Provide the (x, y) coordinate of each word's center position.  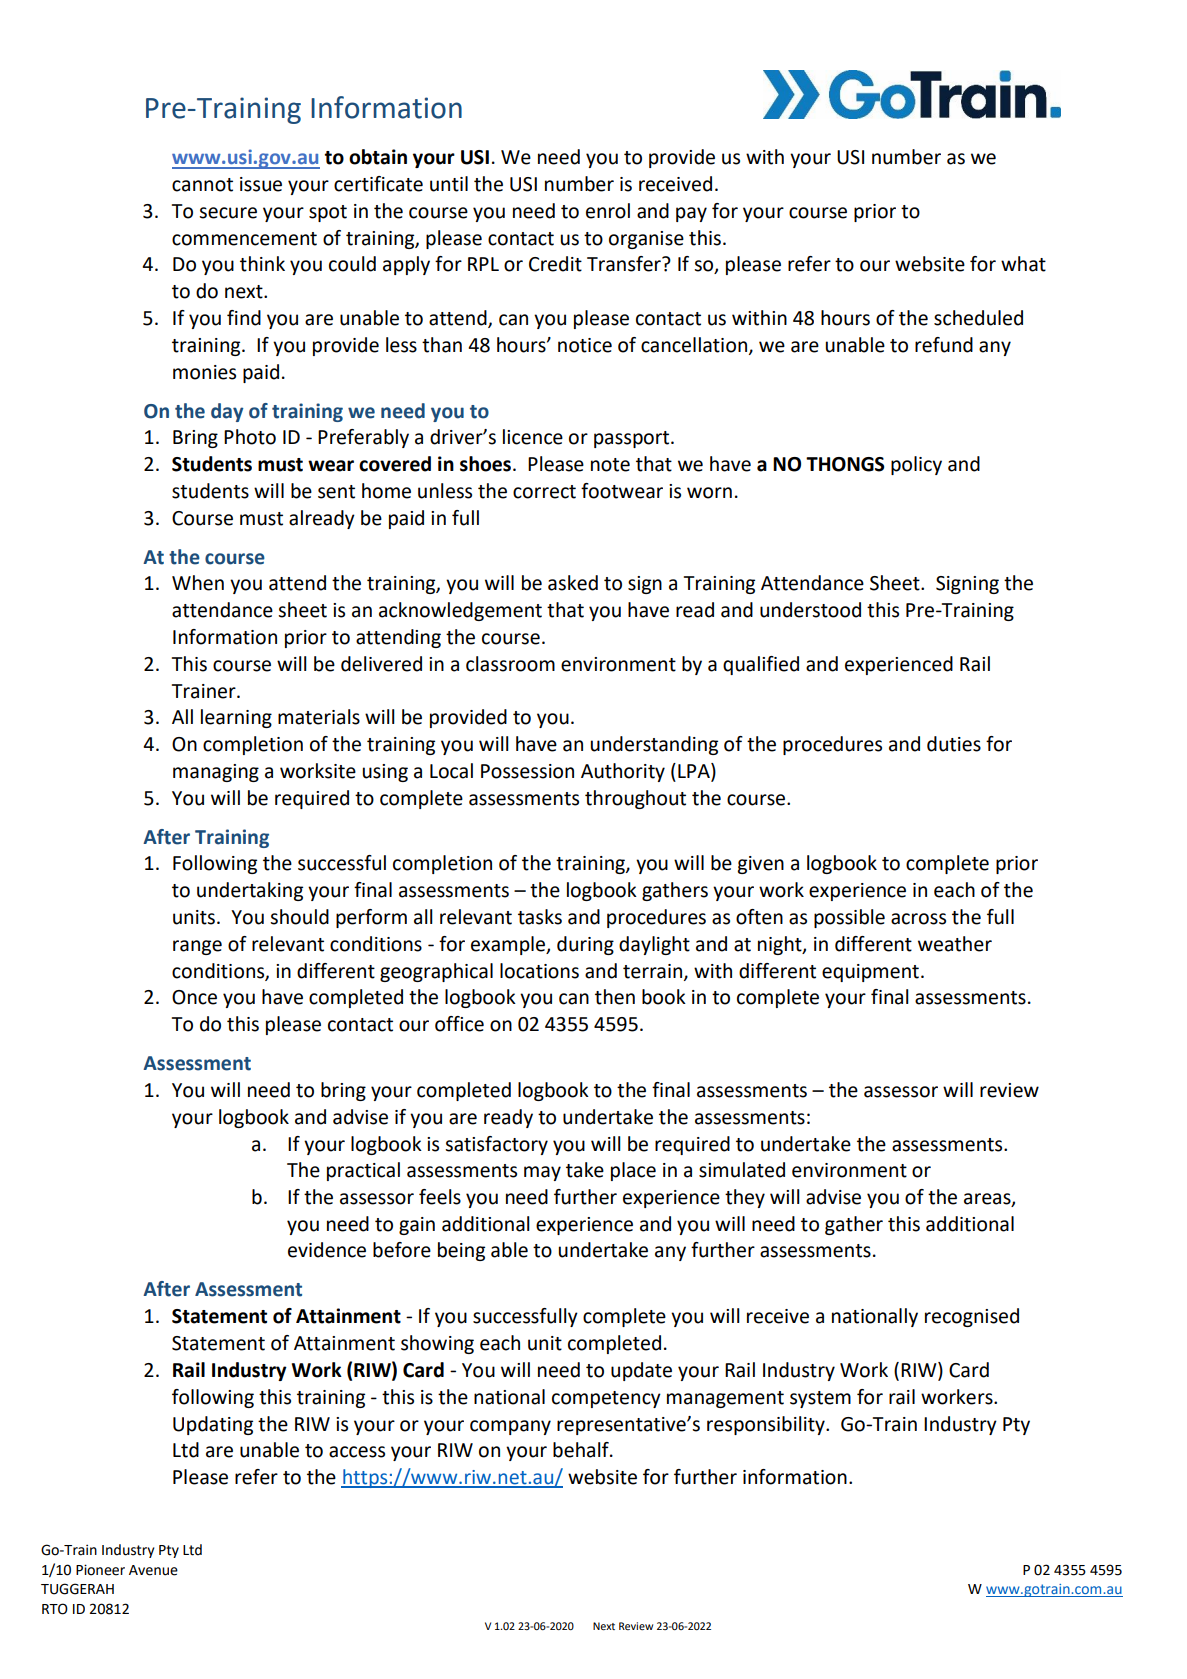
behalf (582, 1450)
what (1023, 264)
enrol (608, 211)
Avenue (153, 1570)
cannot (202, 185)
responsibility (767, 1425)
